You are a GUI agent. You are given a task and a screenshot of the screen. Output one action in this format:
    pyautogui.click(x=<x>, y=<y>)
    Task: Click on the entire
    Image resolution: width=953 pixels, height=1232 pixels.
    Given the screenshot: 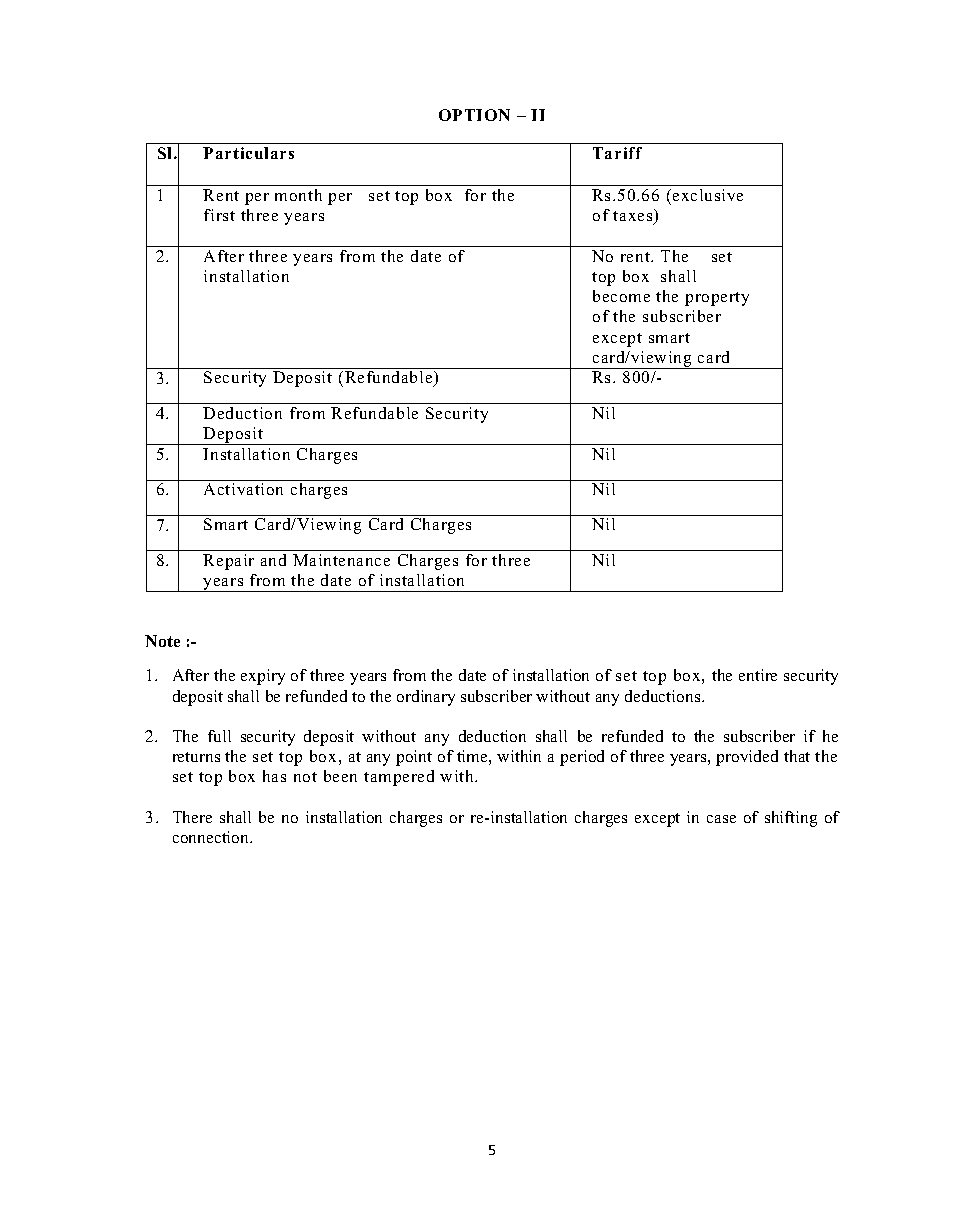 What is the action you would take?
    pyautogui.click(x=758, y=675)
